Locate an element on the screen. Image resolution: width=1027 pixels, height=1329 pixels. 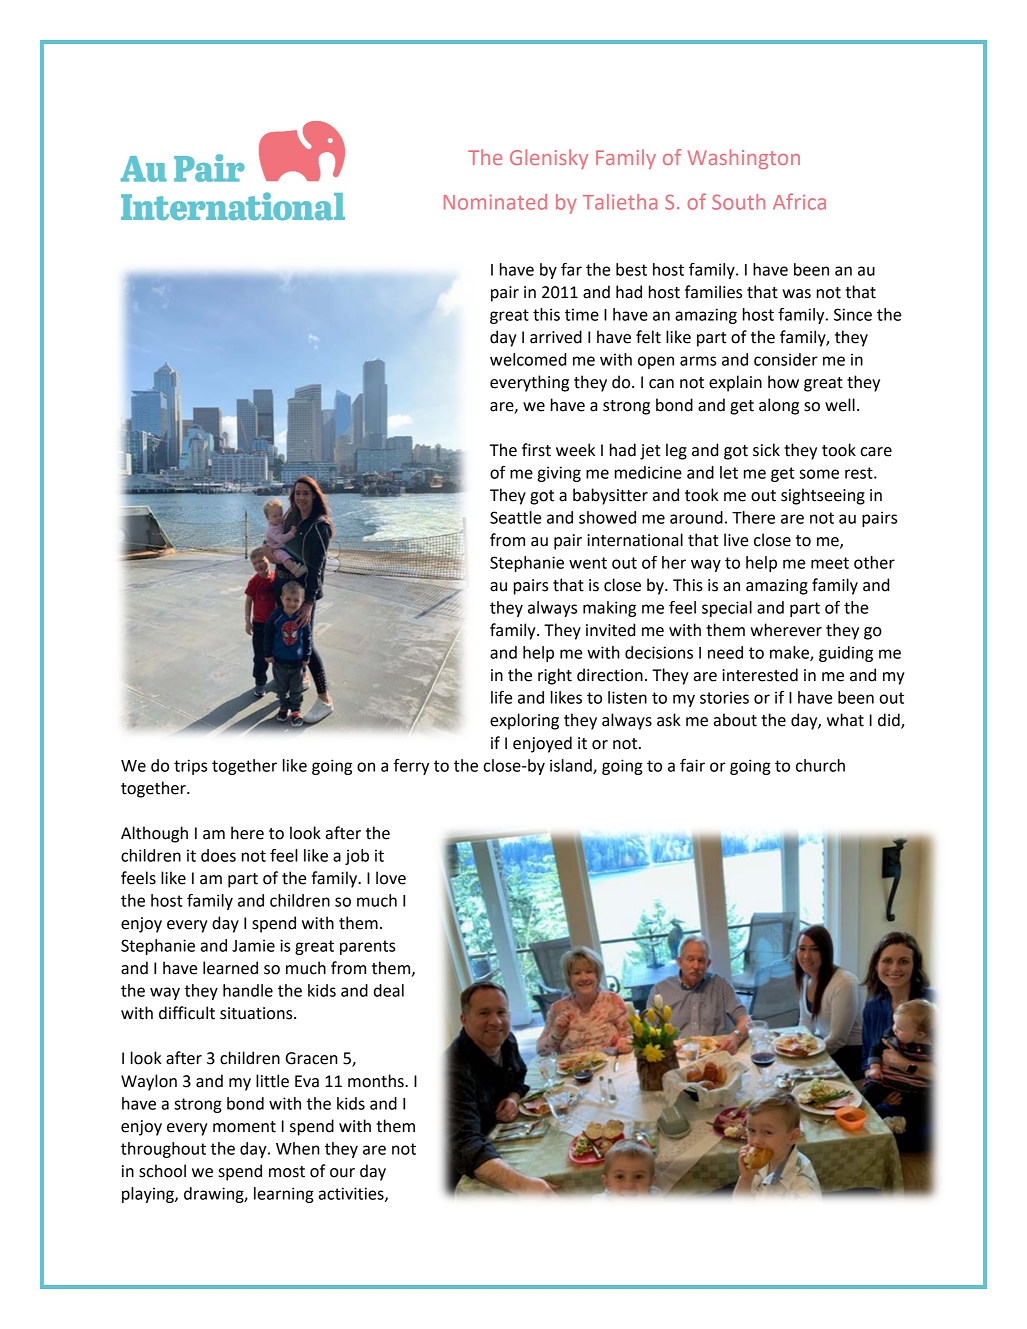
far is located at coordinates (571, 269).
